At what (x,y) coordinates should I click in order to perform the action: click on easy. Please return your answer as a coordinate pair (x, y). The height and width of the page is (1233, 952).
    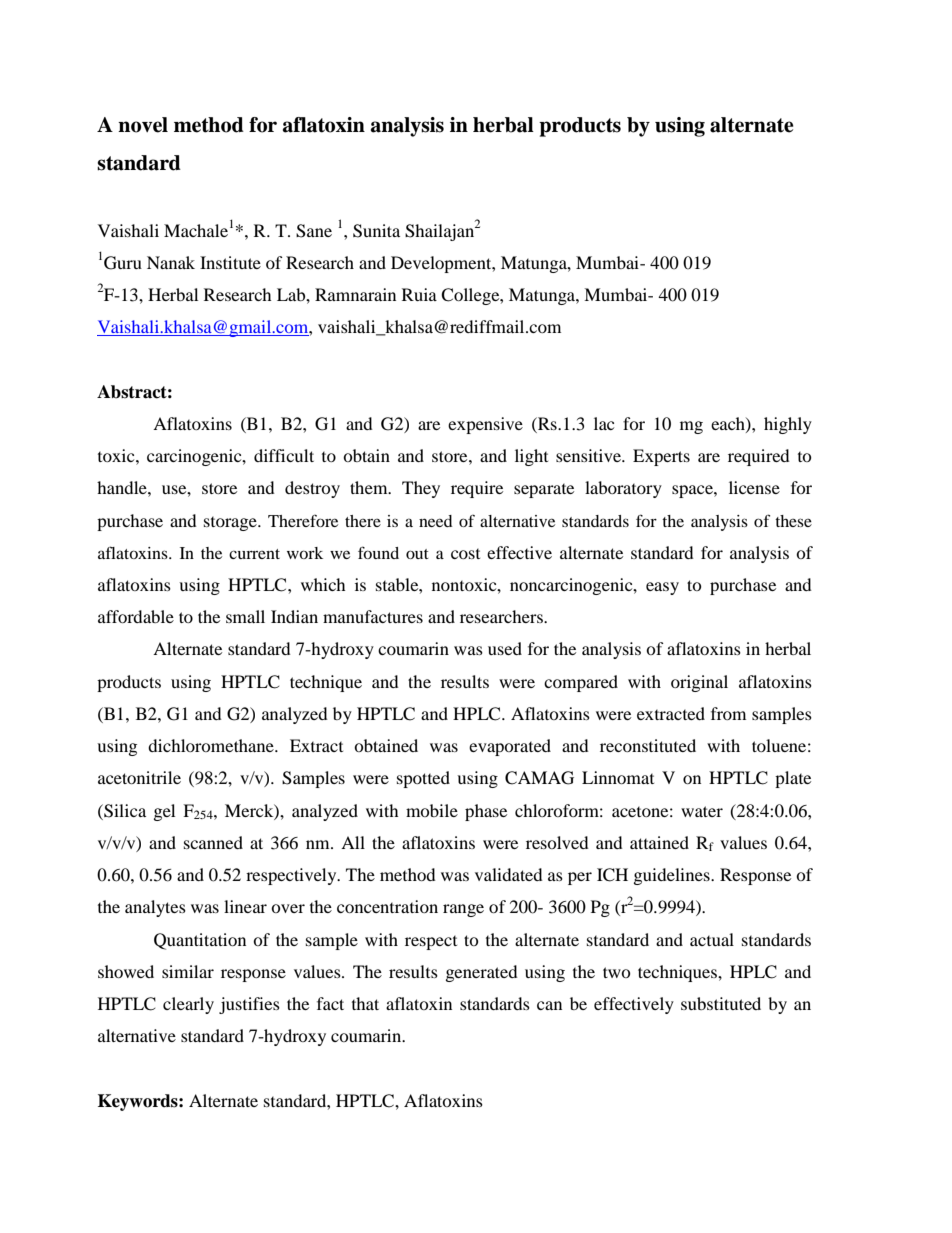
    Looking at the image, I should click on (662, 588).
